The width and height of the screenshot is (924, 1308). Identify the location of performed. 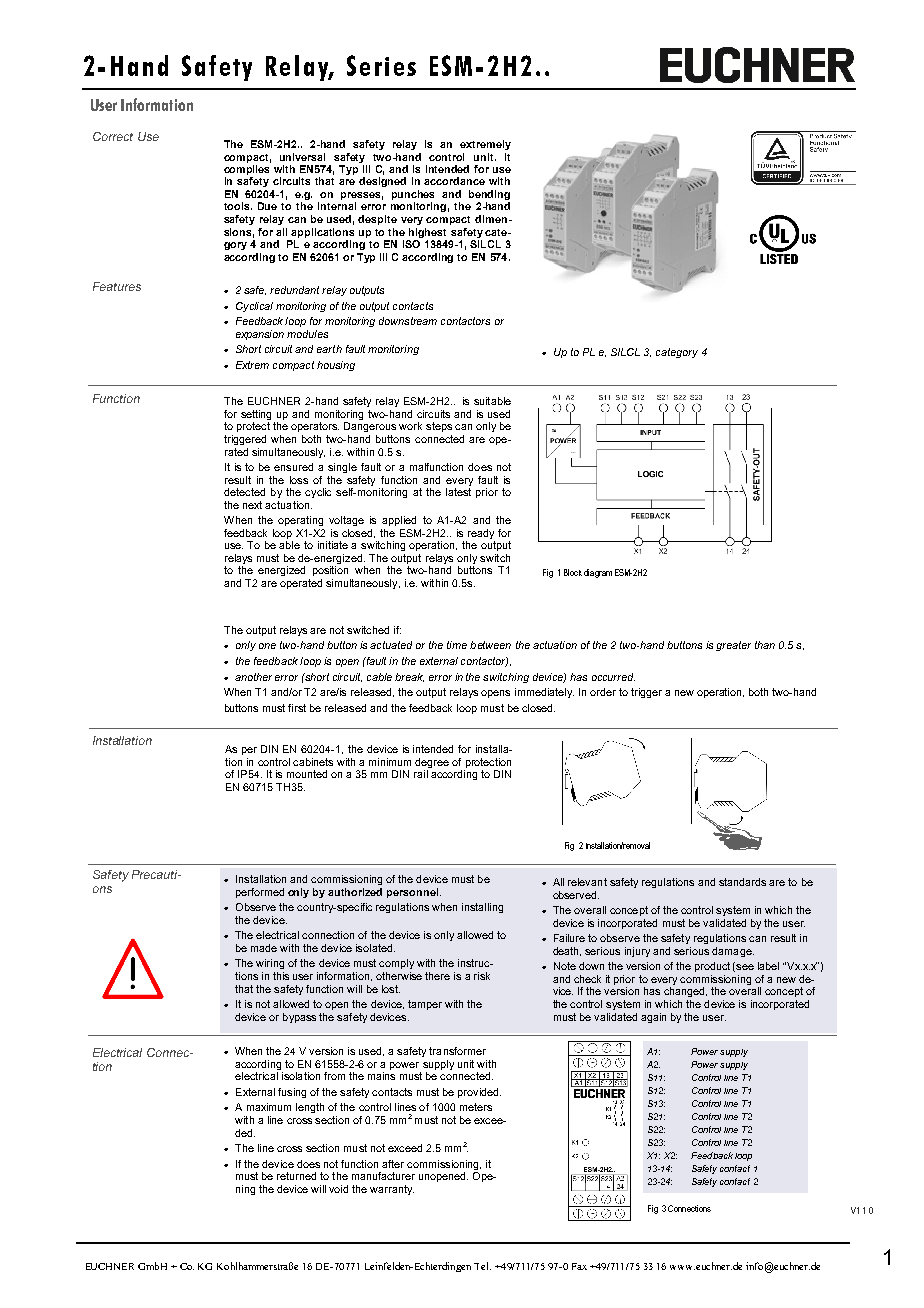
(260, 893).
